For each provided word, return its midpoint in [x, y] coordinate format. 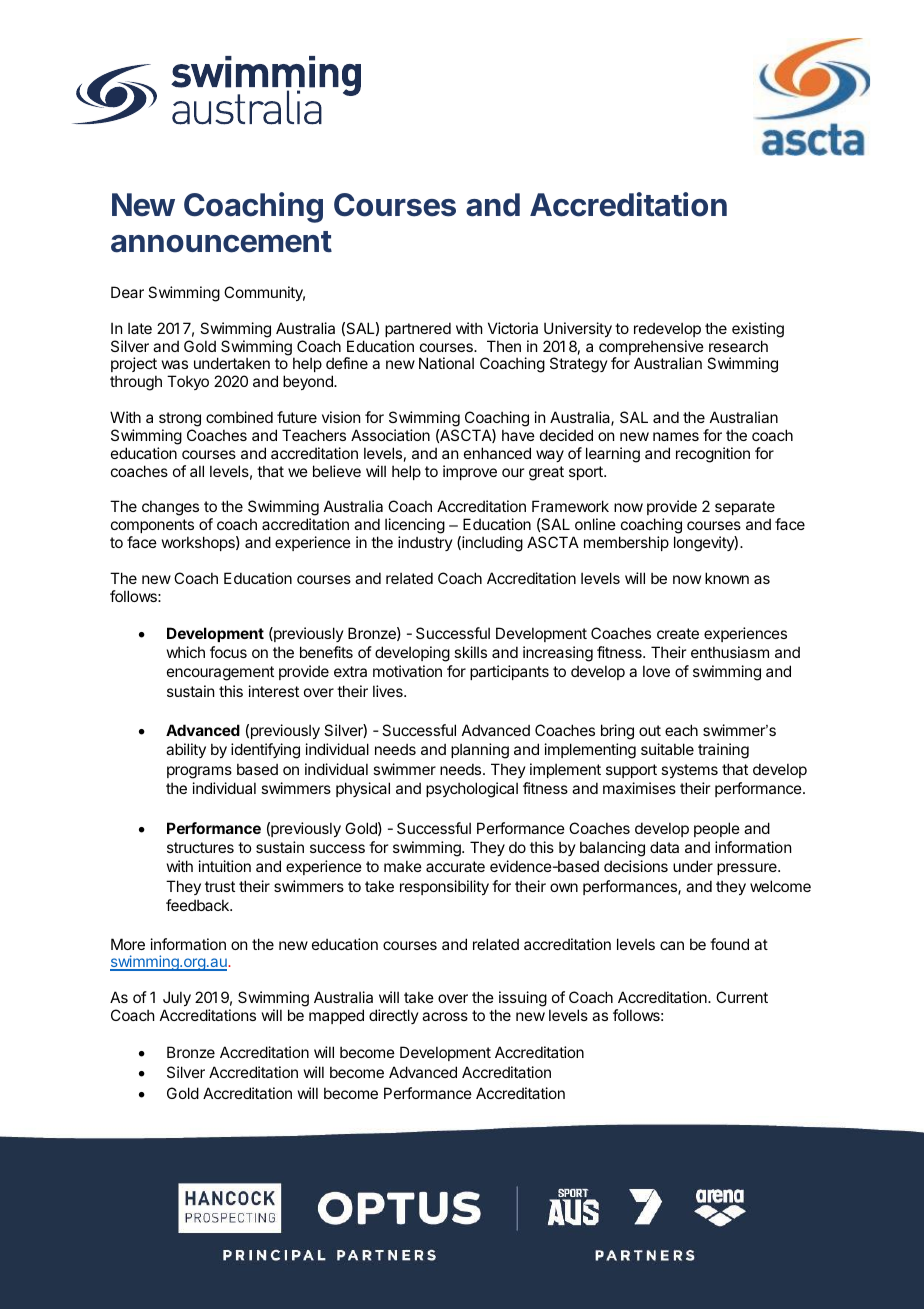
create [678, 633]
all [197, 471]
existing [758, 330]
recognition [713, 455]
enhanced [497, 453]
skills [470, 652]
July [177, 998]
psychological [472, 790]
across [445, 1016]
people [717, 829]
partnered [418, 329]
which [186, 652]
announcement [221, 242]
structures [200, 847]
